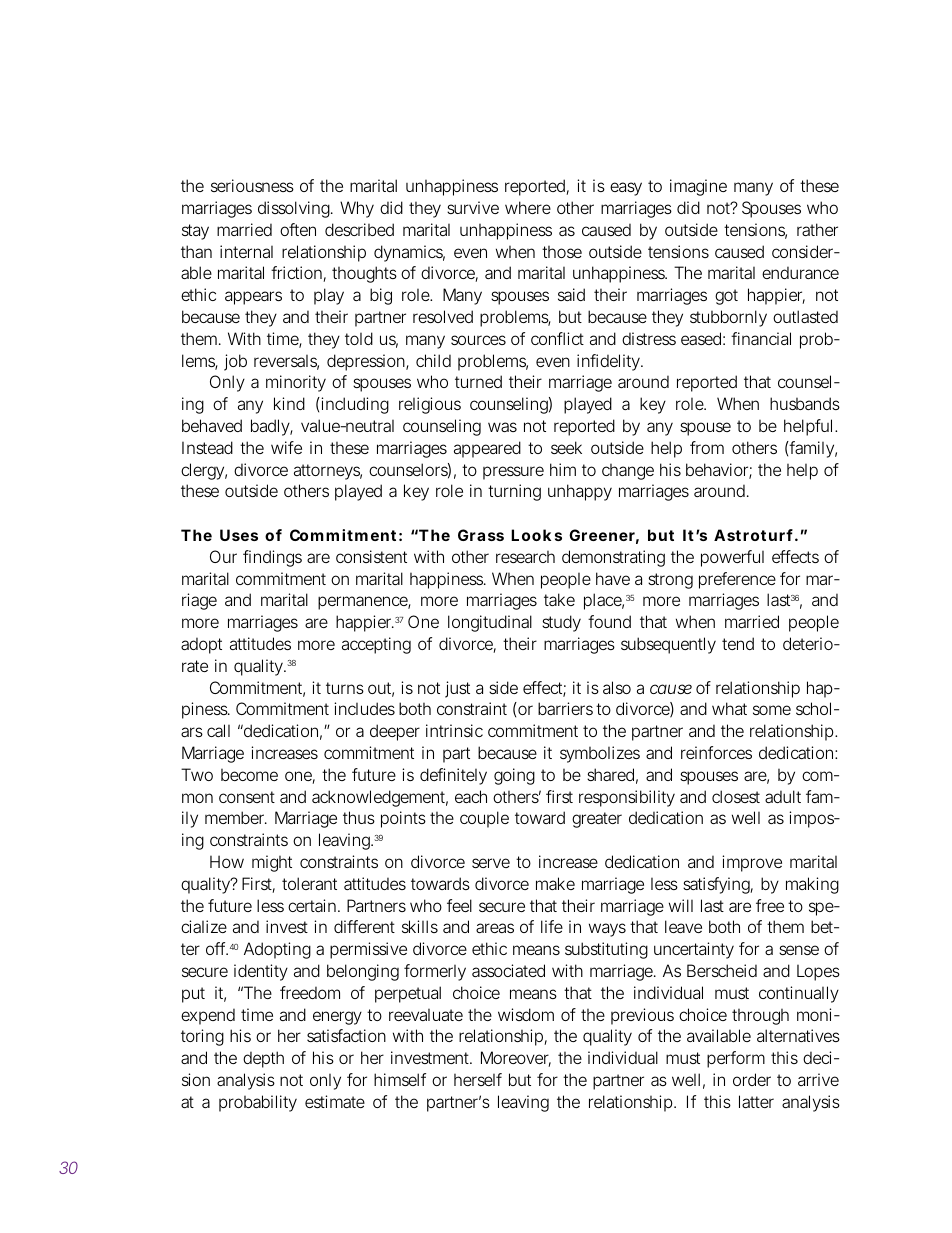 This screenshot has height=1233, width=952. Describe the element at coordinates (263, 1059) in the screenshot. I see `depth` at that location.
